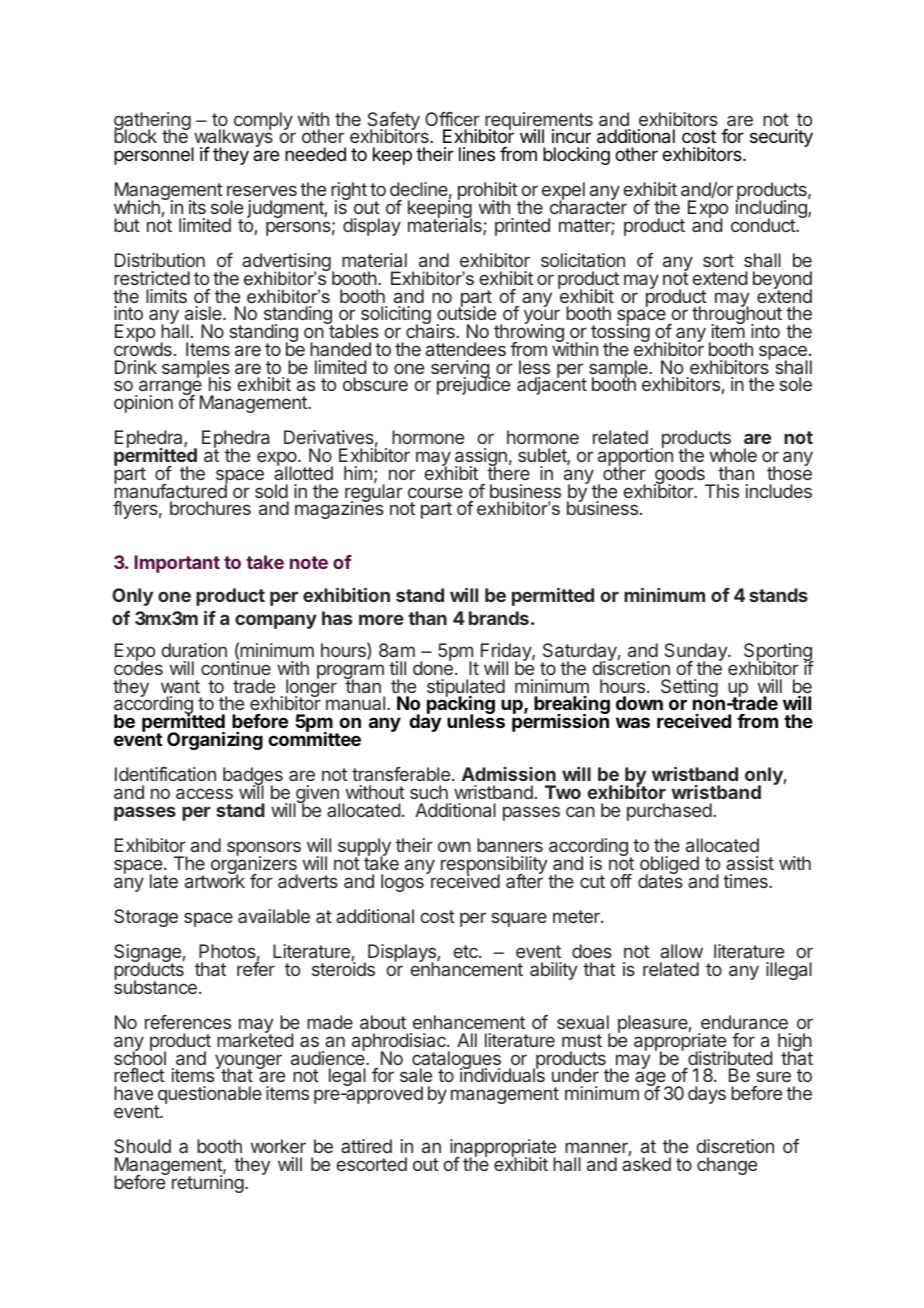  Describe the element at coordinates (170, 389) in the document. I see `arrange` at that location.
